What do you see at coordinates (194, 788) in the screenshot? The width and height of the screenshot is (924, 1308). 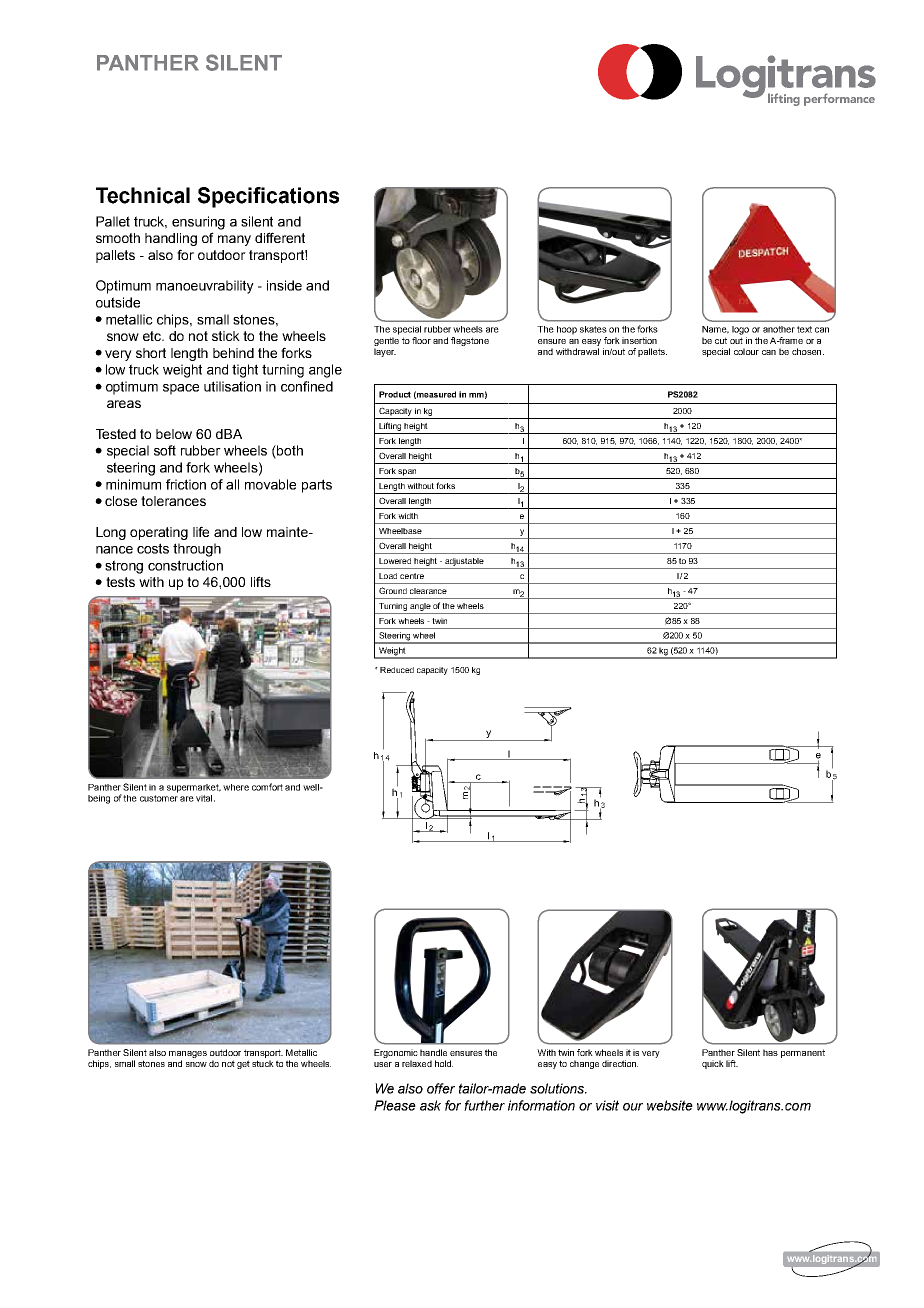 I see `supermarket` at bounding box center [194, 788].
